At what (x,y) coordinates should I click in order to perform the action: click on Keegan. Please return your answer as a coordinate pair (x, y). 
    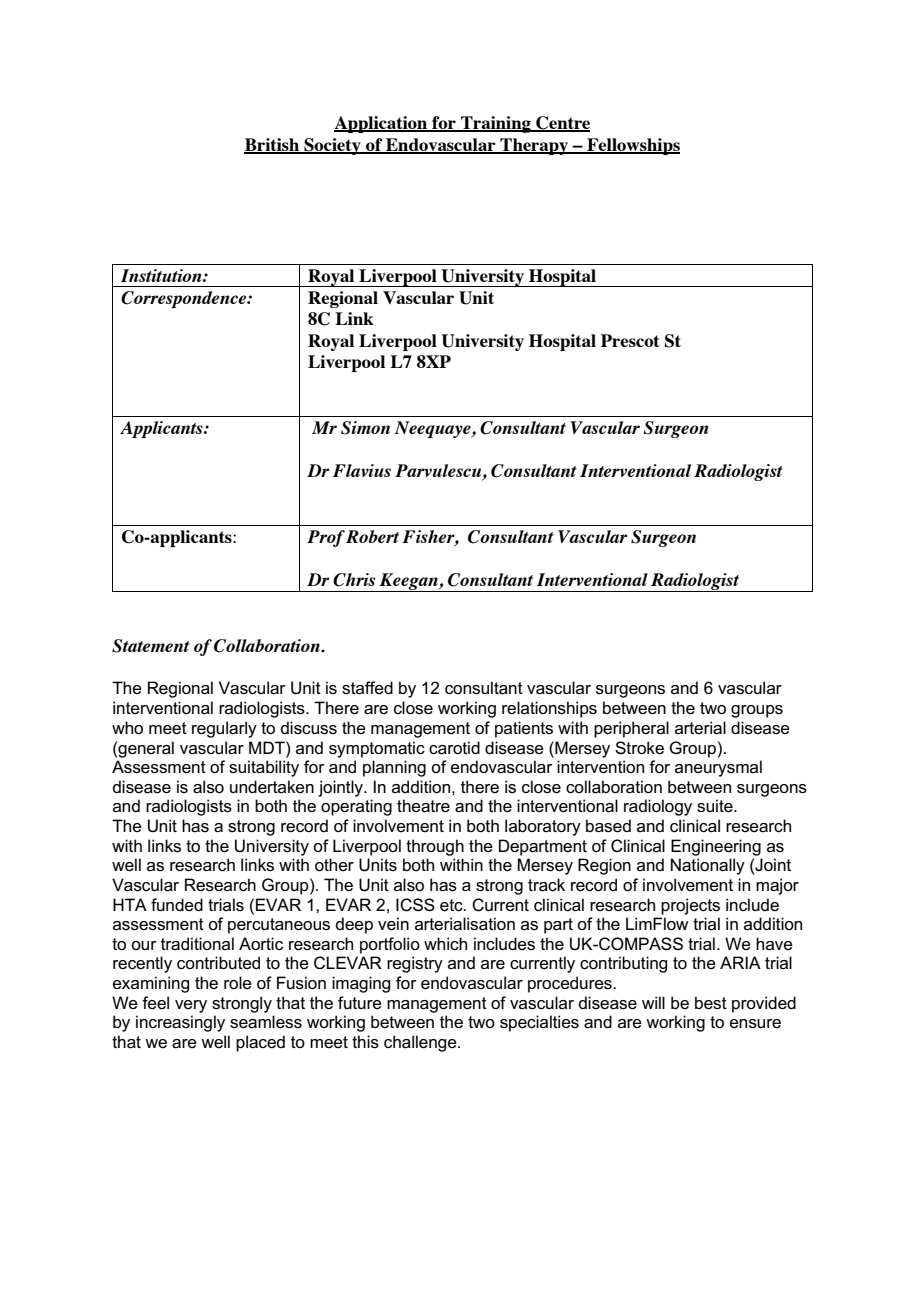
    Looking at the image, I should click on (408, 582).
